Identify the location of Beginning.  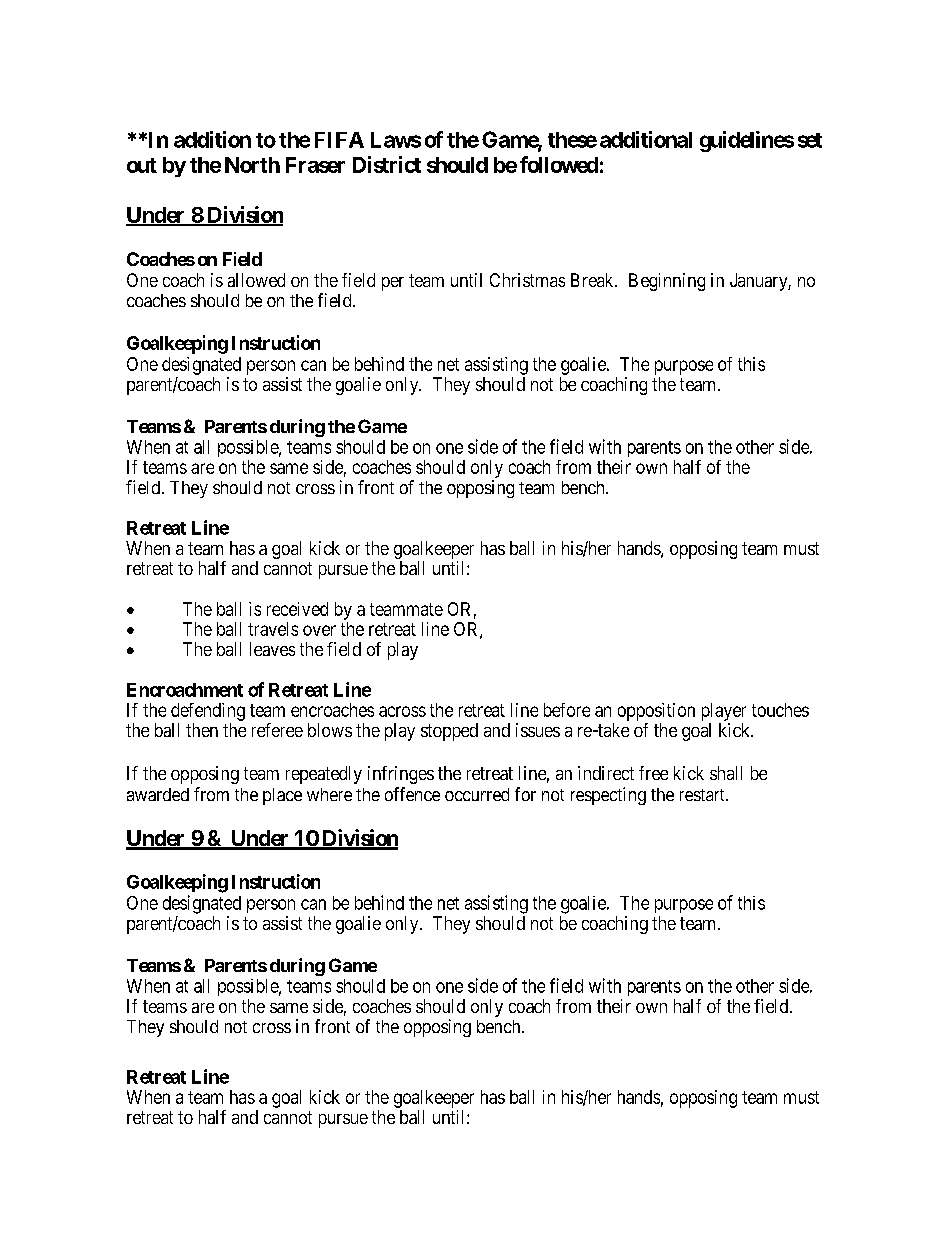
(667, 282).
